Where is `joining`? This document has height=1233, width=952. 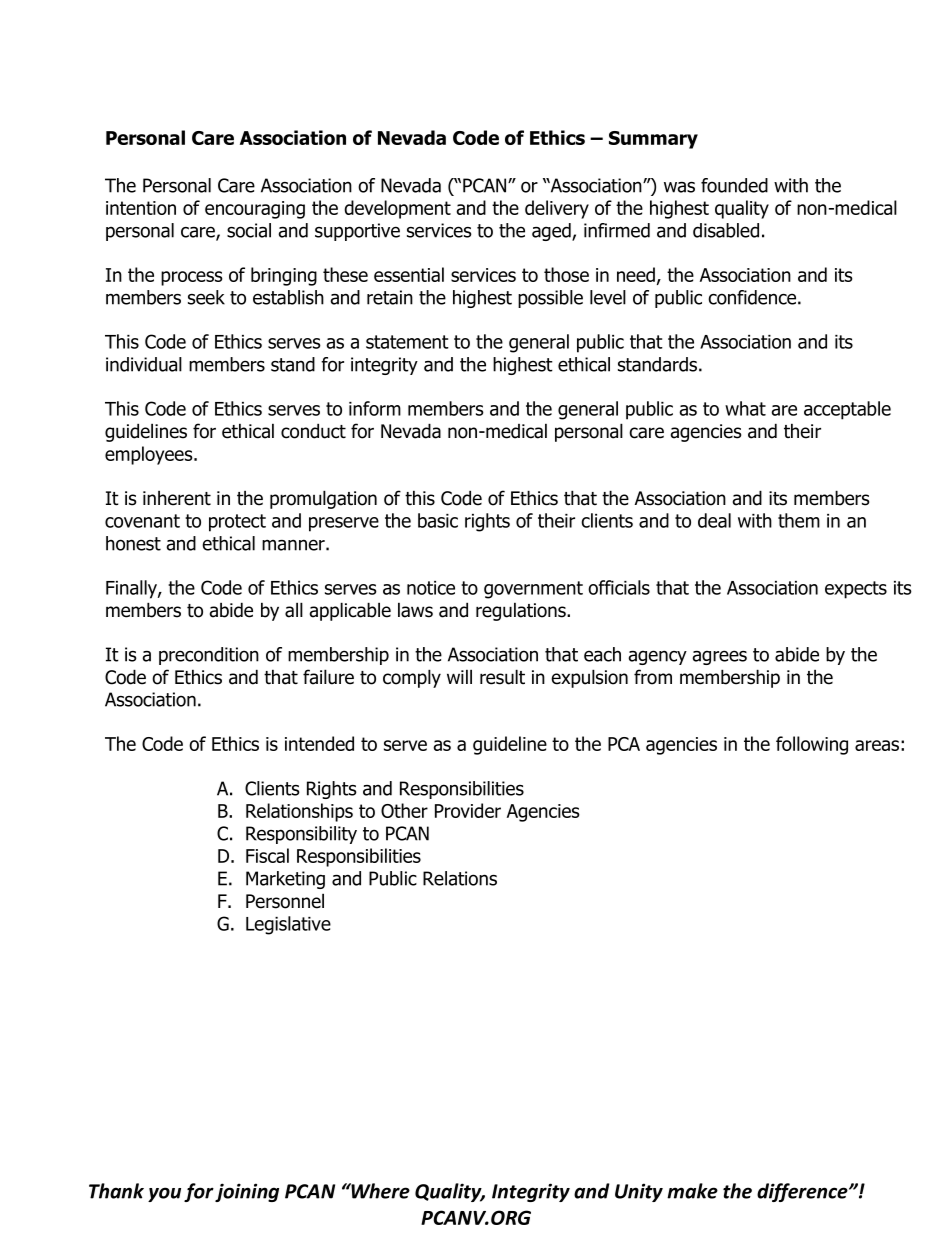
joining is located at coordinates (247, 1192).
